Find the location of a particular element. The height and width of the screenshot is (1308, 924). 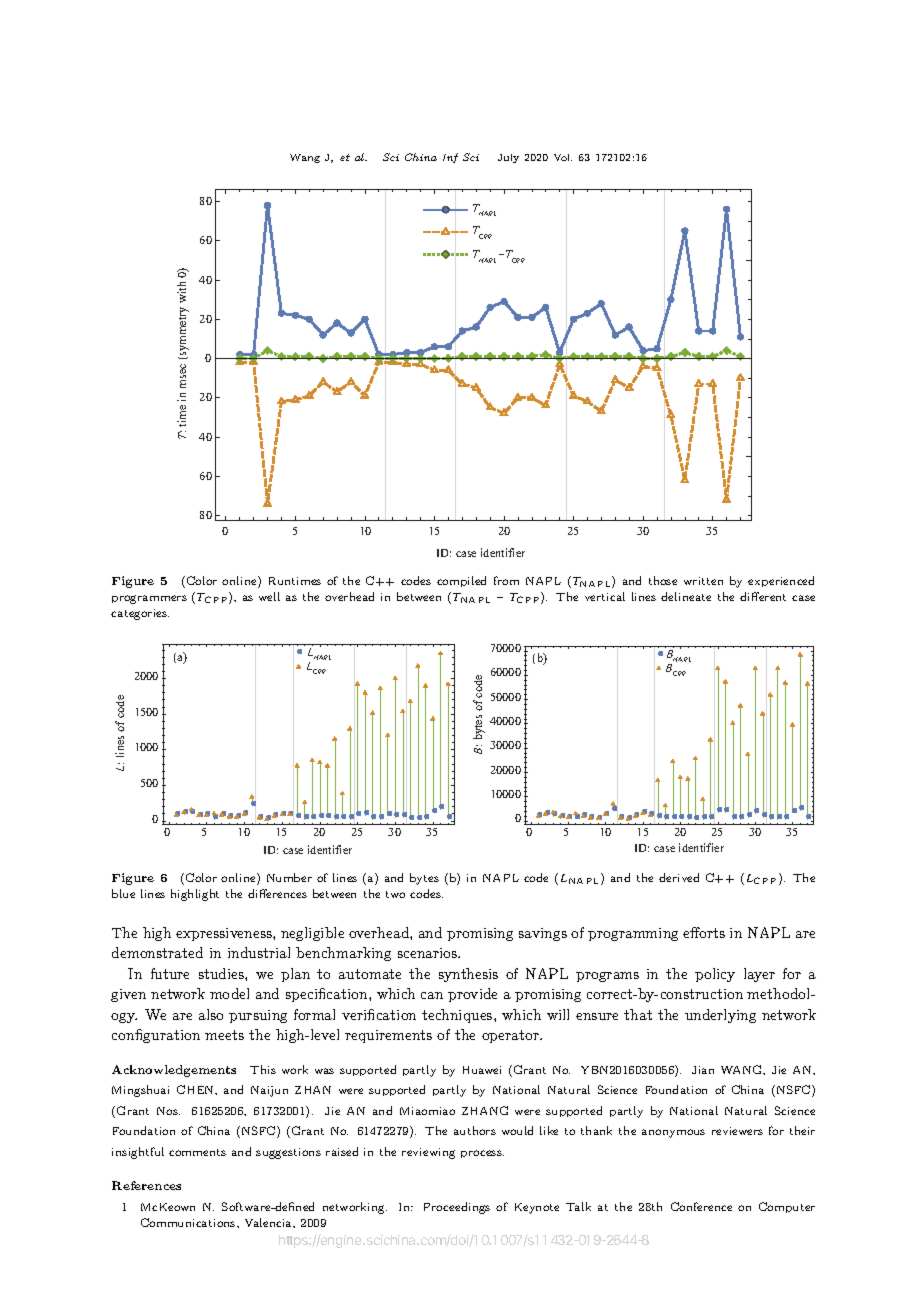

Inf is located at coordinates (450, 158).
